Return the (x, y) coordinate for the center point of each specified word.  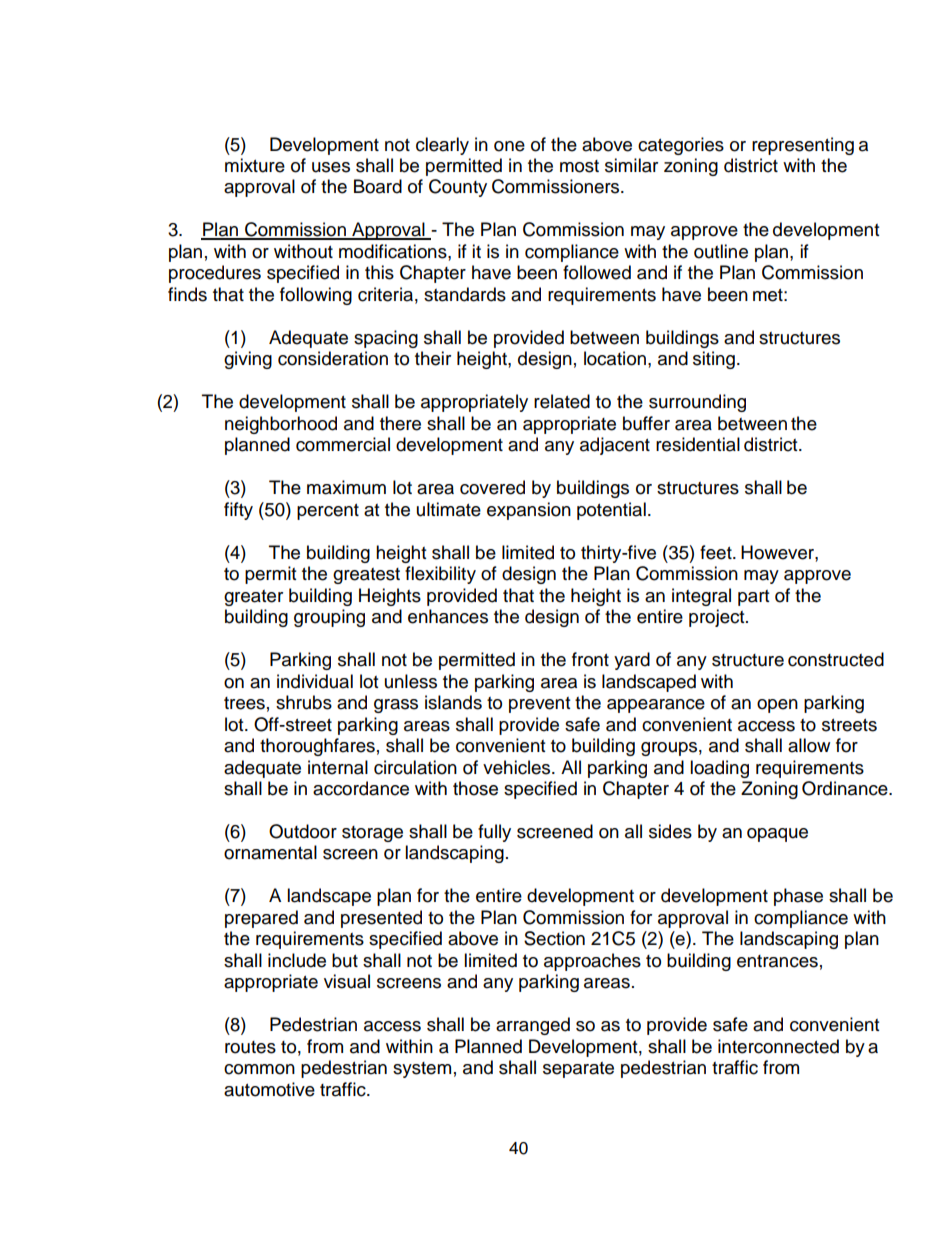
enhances (448, 616)
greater (253, 598)
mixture (255, 165)
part (753, 598)
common (259, 1069)
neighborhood (281, 425)
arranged (533, 1026)
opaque (777, 835)
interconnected (778, 1046)
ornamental (270, 852)
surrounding (697, 403)
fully (494, 833)
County (458, 188)
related (562, 401)
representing (803, 146)
